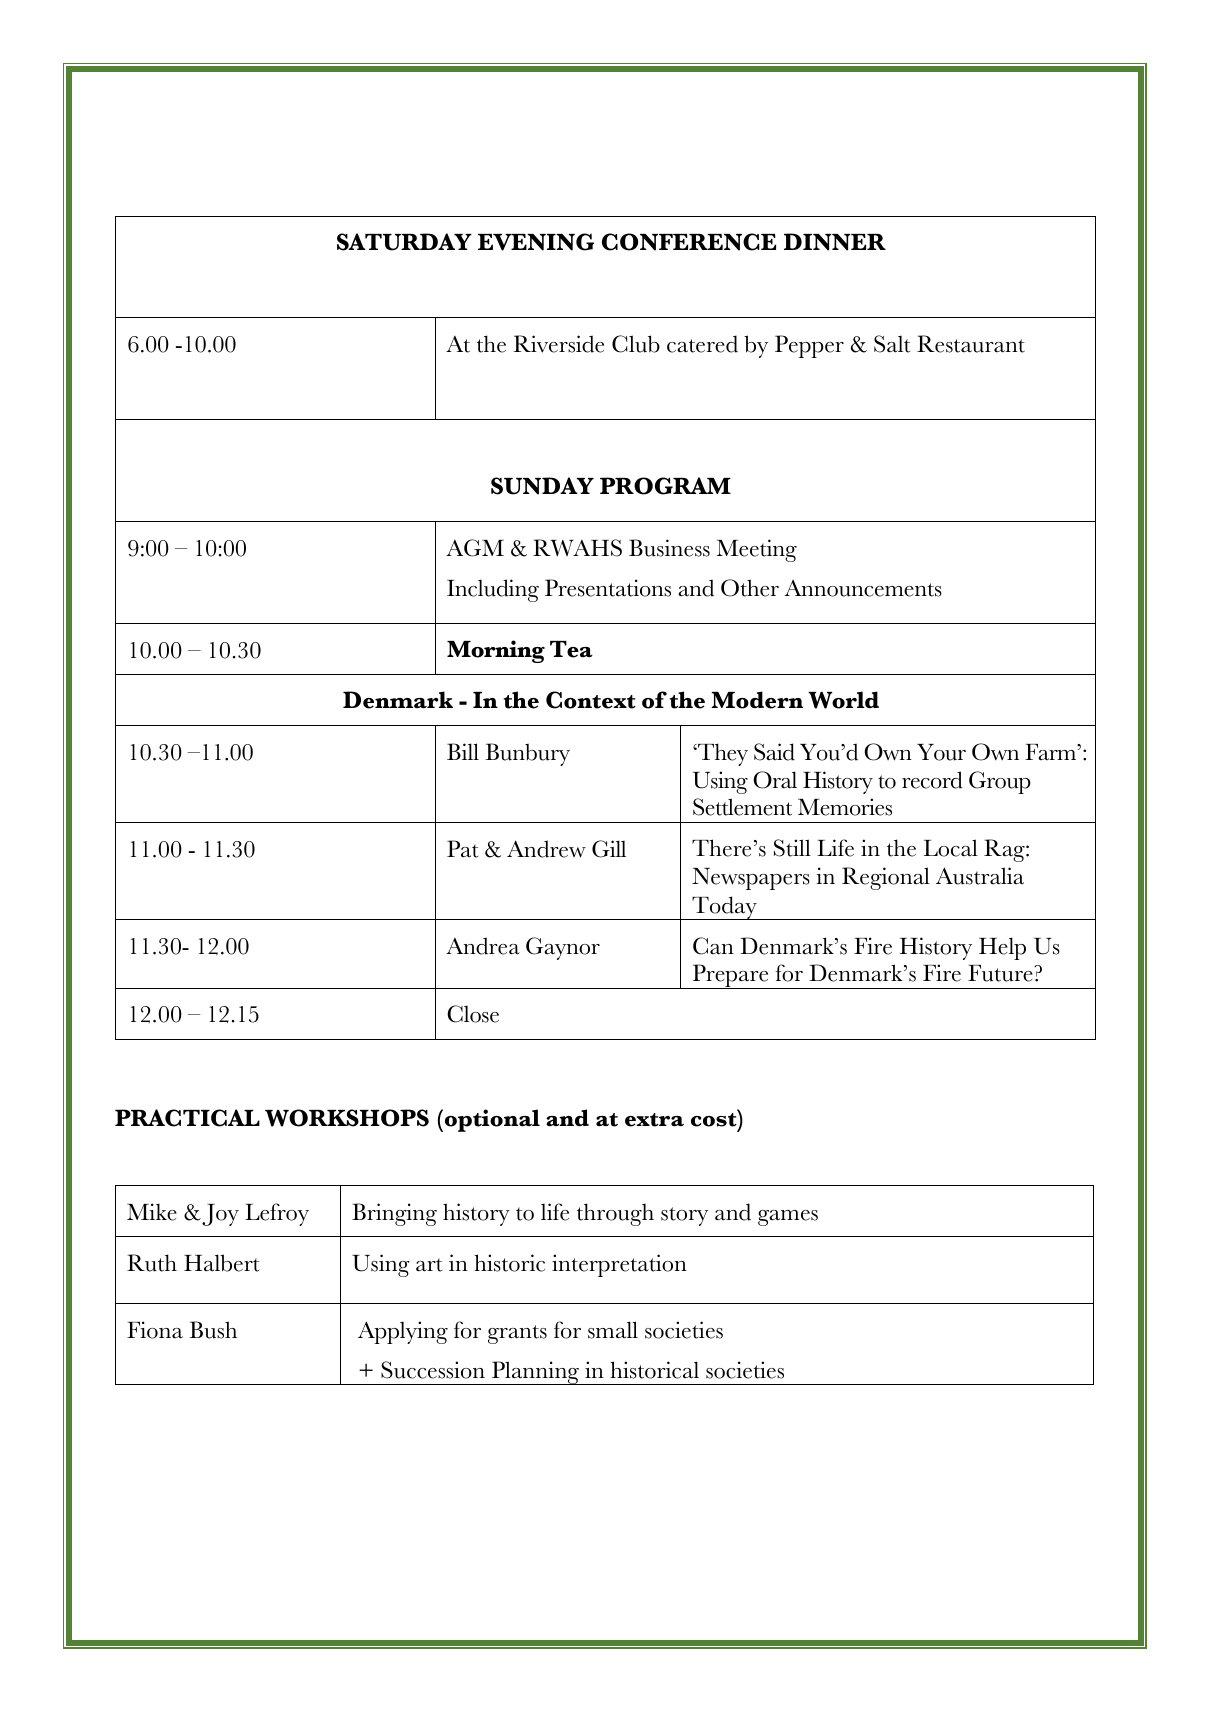  Describe the element at coordinates (462, 849) in the screenshot. I see `Pat` at that location.
